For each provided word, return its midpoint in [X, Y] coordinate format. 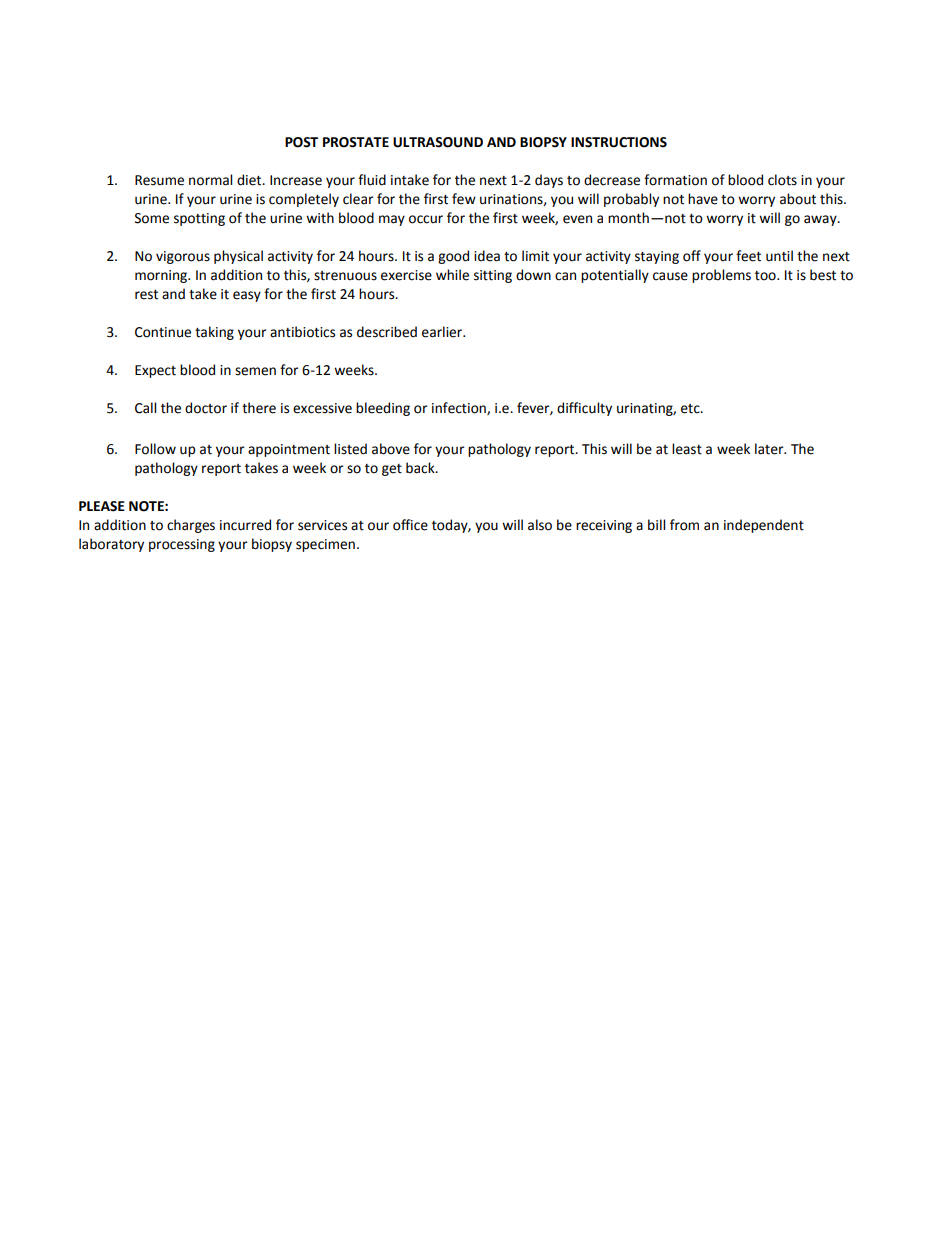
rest [146, 295]
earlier [443, 332]
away [821, 220]
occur [426, 219]
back [421, 468]
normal [210, 180]
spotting [199, 219]
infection [460, 408]
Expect [155, 371]
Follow [155, 449]
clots [782, 180]
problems [721, 276]
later [770, 449]
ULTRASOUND [438, 142]
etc [691, 409]
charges [191, 526]
